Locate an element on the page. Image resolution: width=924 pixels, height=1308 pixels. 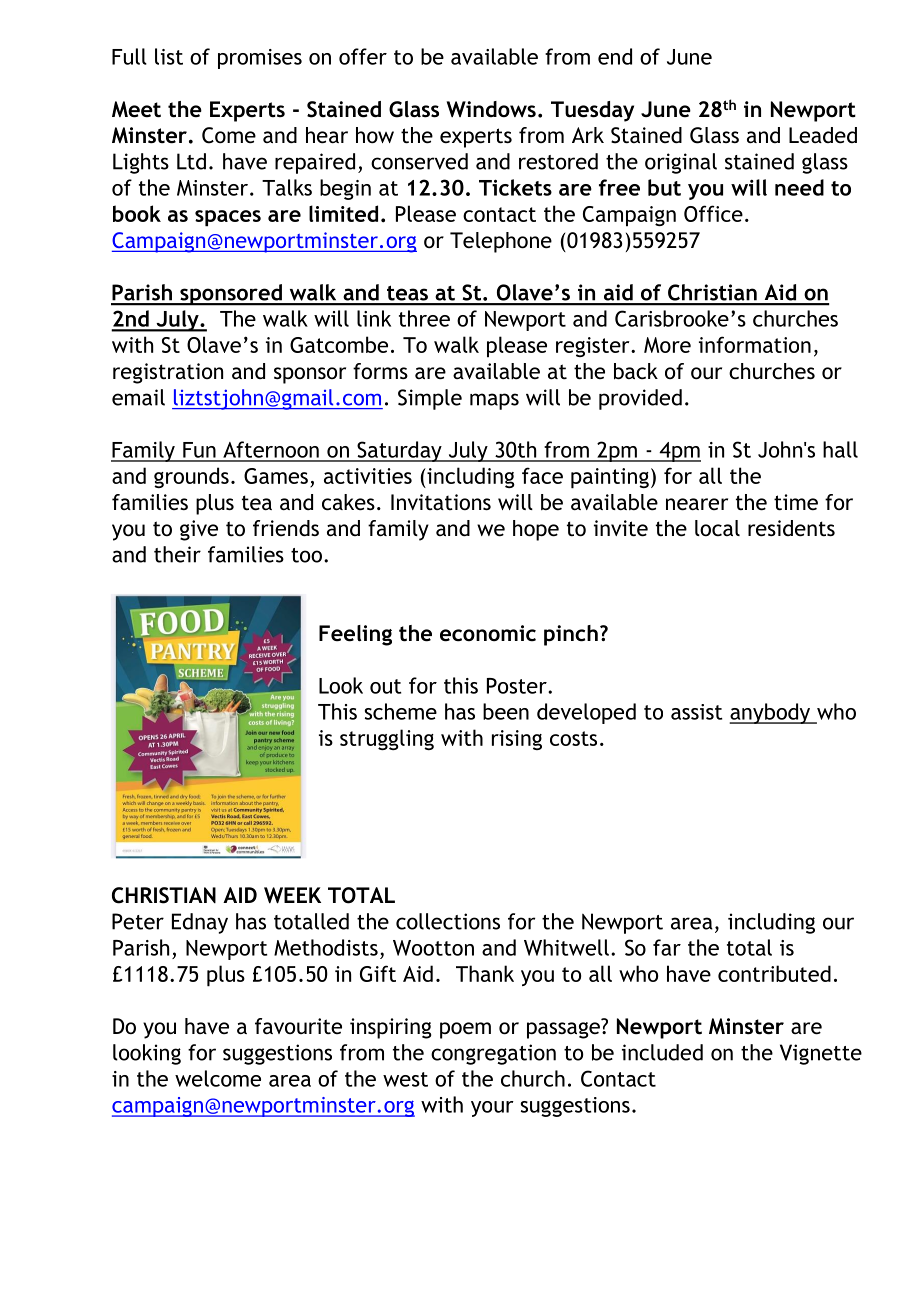
Leaded is located at coordinates (823, 135).
